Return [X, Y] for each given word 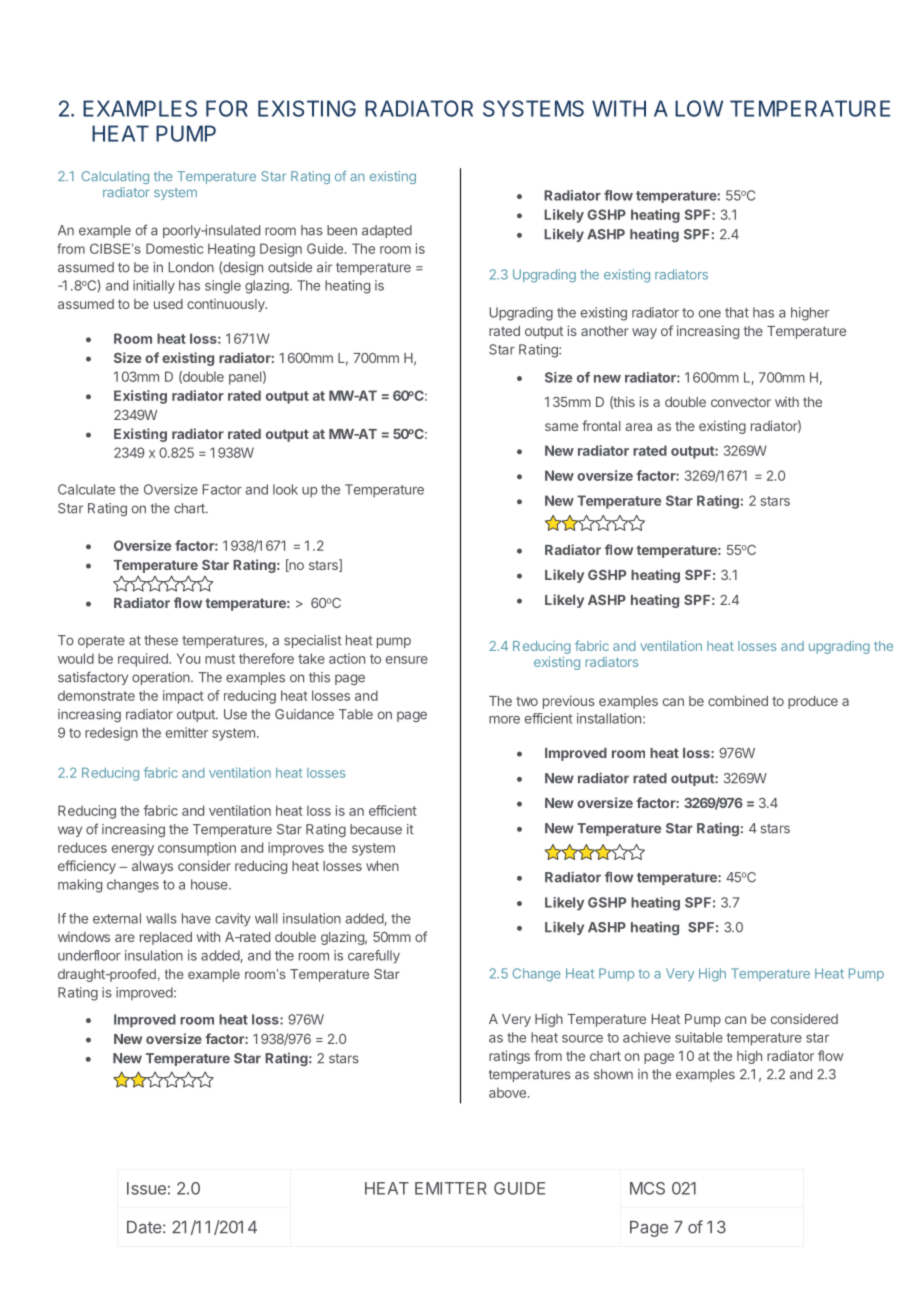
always [152, 867]
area [638, 427]
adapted [387, 231]
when [382, 866]
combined [738, 700]
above [507, 1093]
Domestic [174, 248]
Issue [146, 1188]
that [737, 312]
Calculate [86, 489]
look [285, 489]
